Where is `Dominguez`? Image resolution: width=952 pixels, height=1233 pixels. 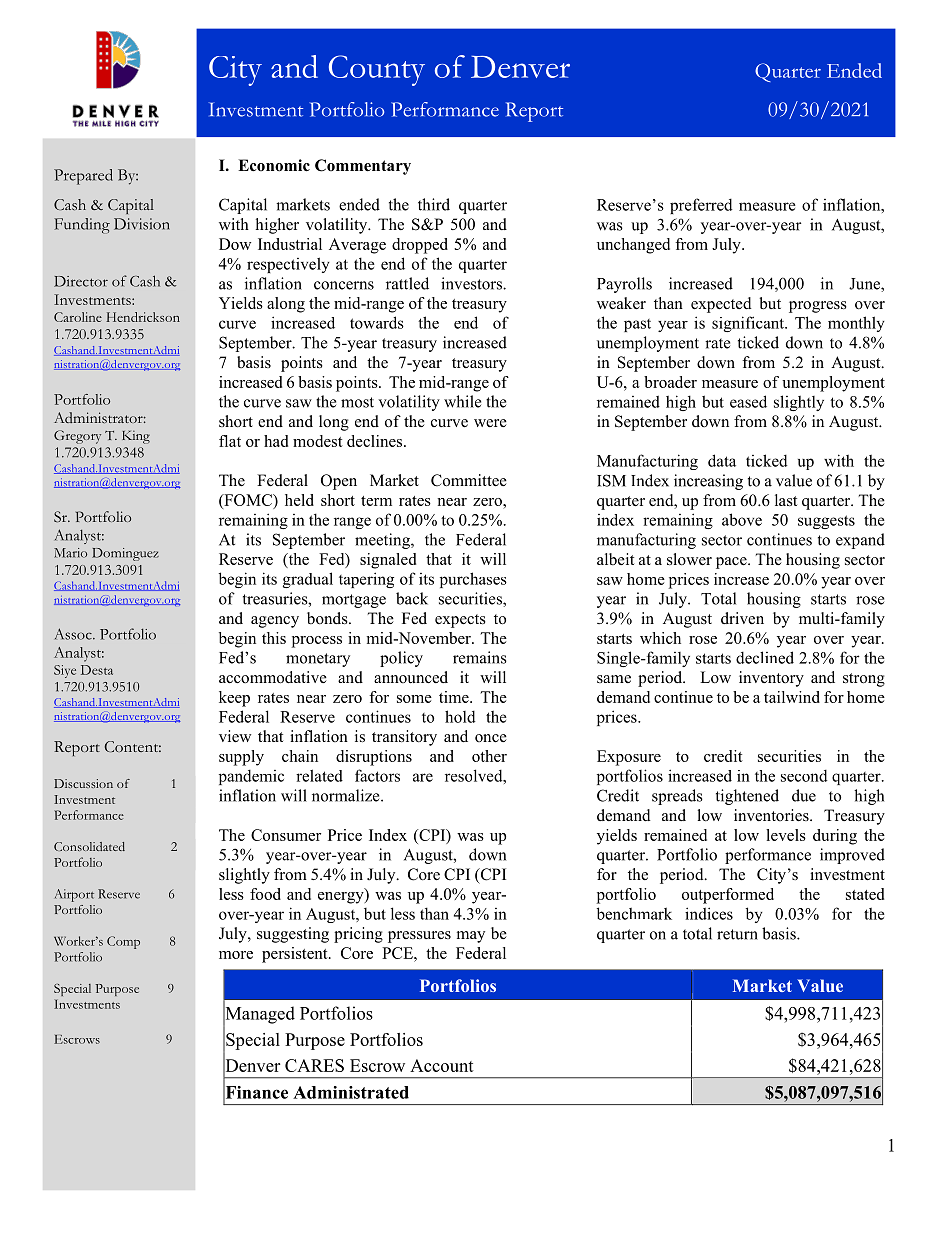
Dominguez is located at coordinates (125, 554).
